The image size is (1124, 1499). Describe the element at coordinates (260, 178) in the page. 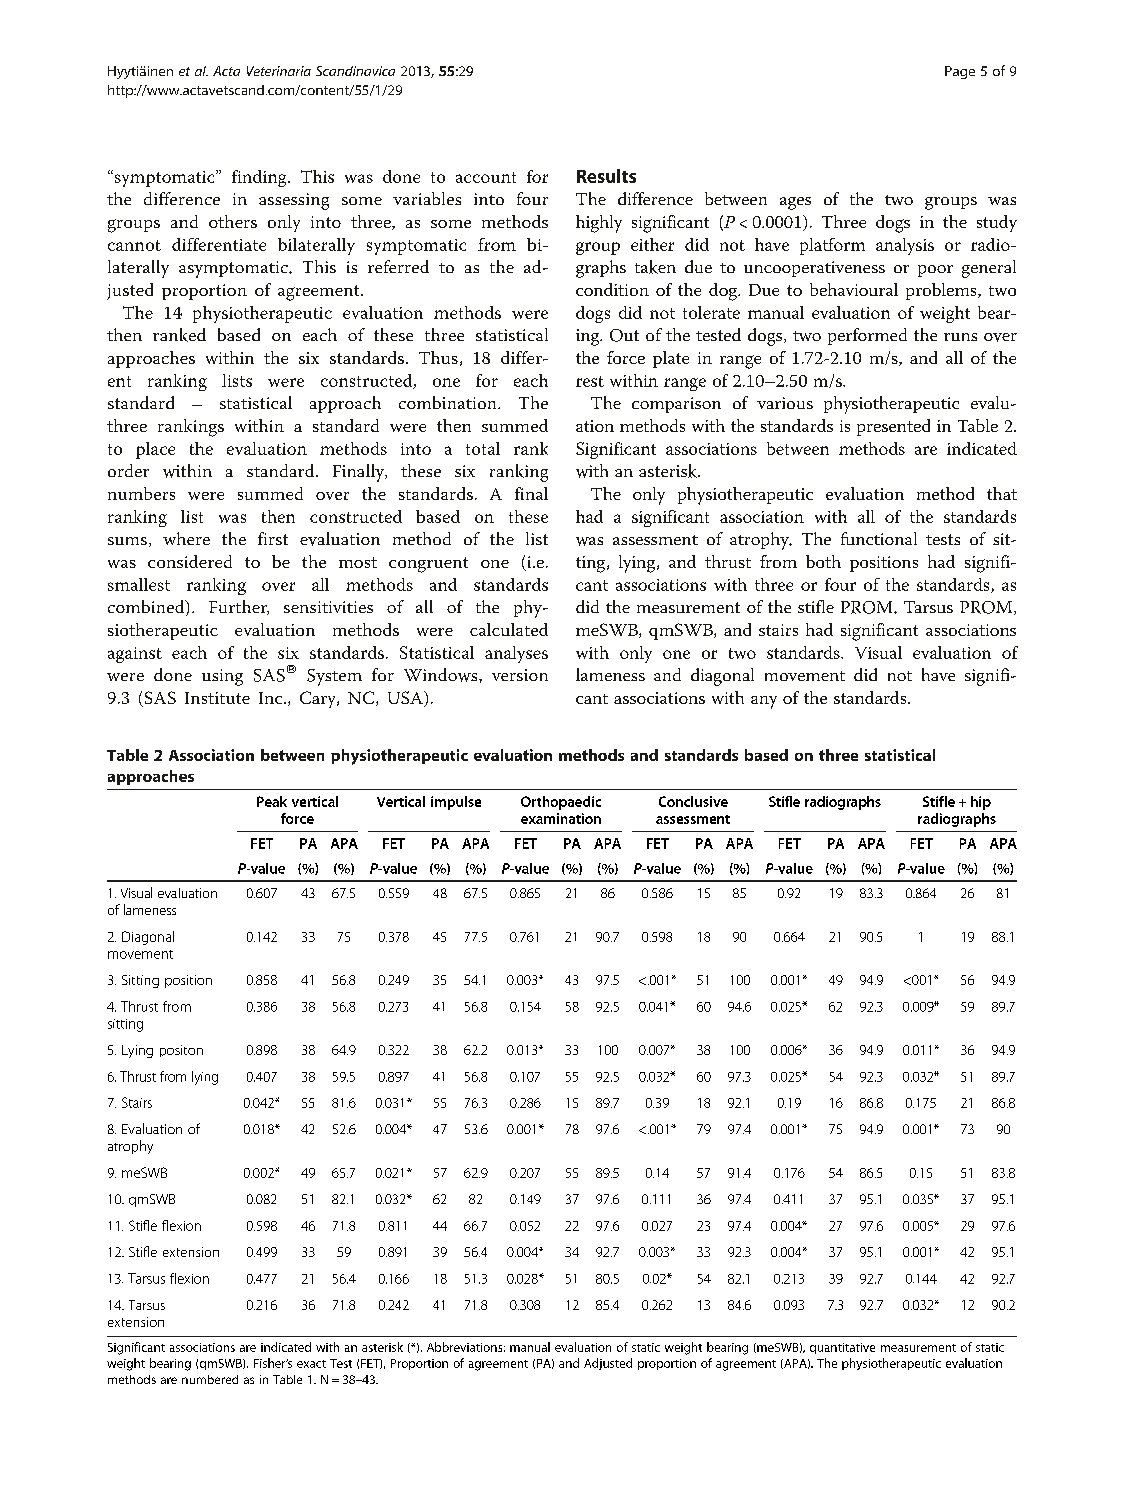

I see `finding` at that location.
